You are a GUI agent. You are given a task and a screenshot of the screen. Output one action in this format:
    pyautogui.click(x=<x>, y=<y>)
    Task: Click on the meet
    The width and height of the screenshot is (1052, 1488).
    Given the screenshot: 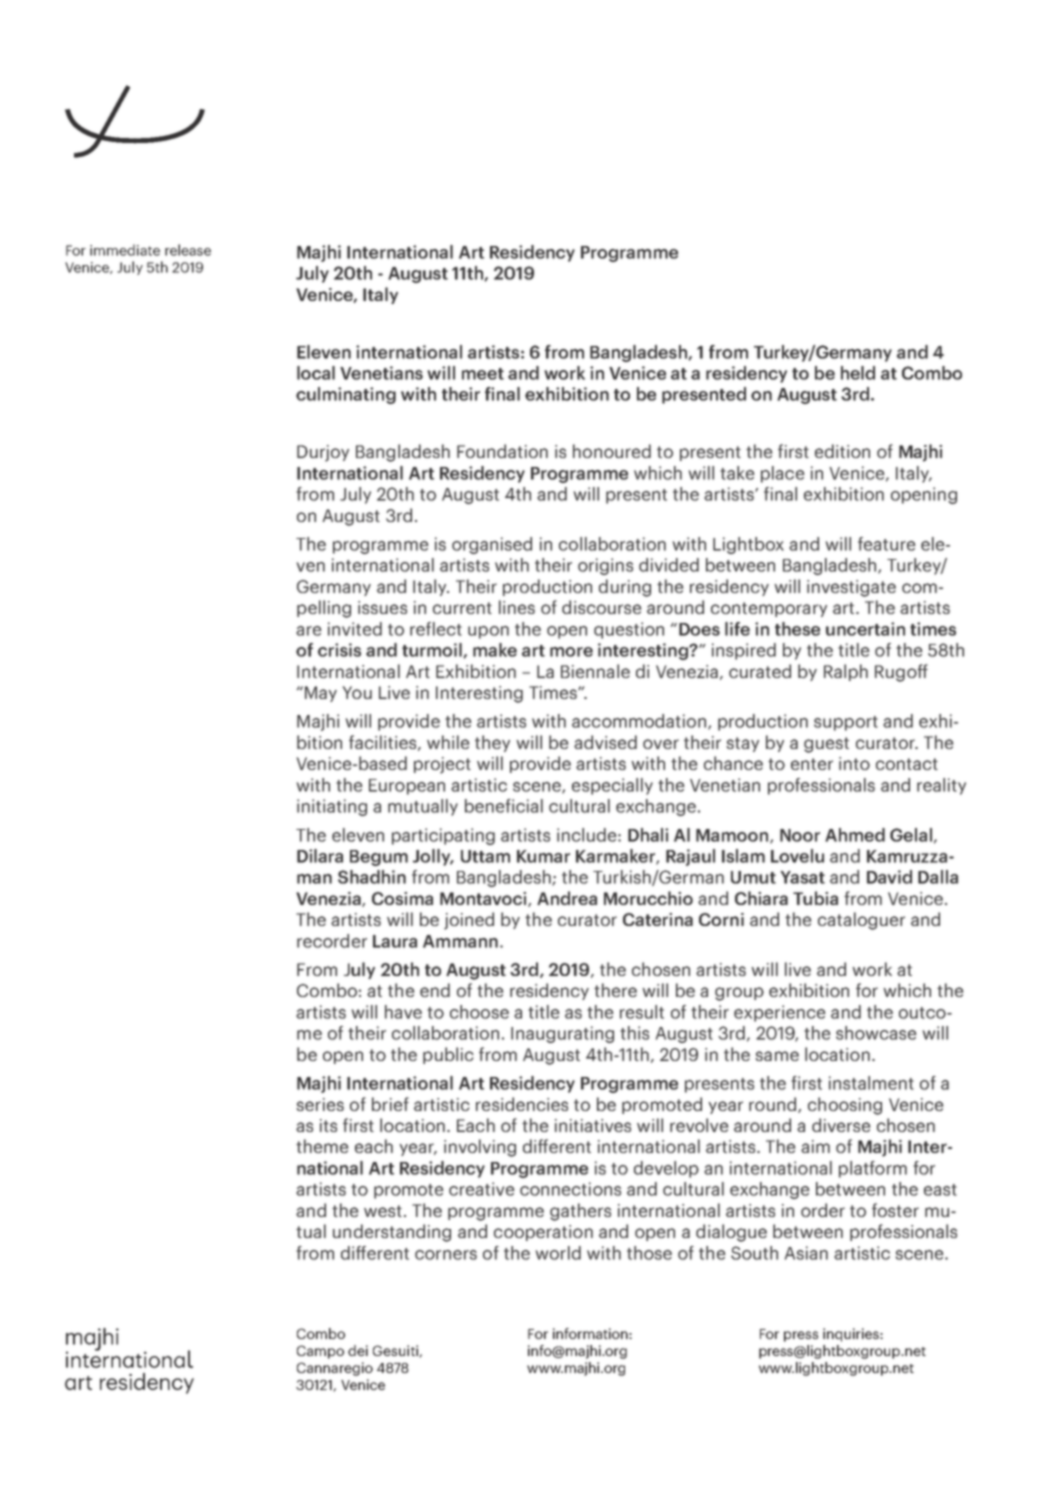 What is the action you would take?
    pyautogui.click(x=483, y=374)
